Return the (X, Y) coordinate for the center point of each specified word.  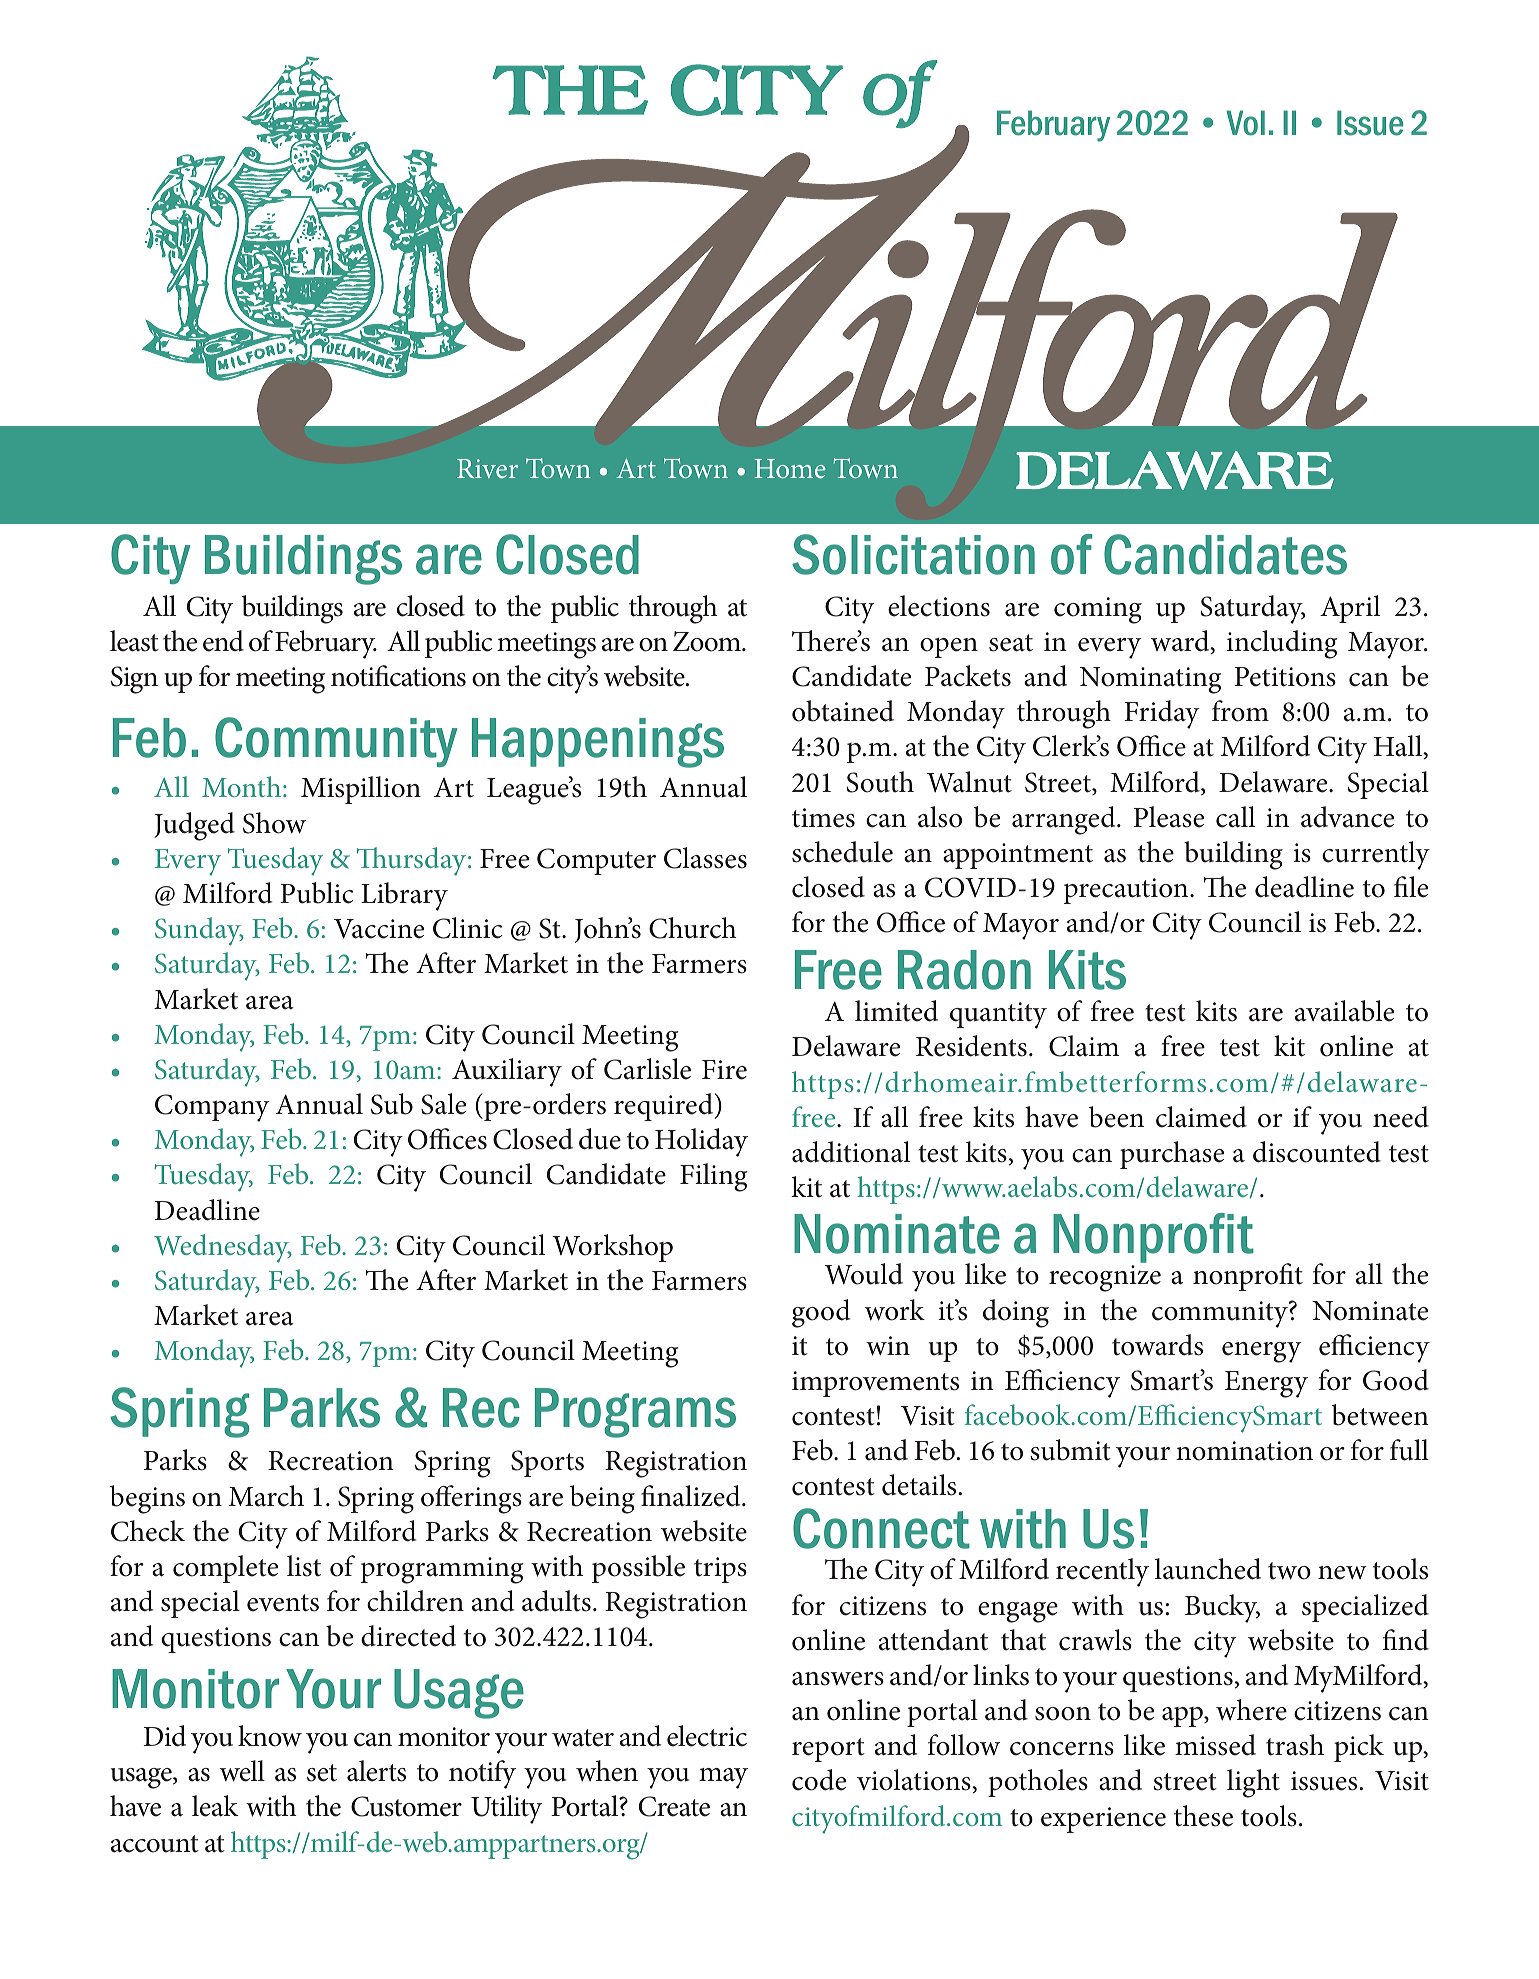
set (322, 1773)
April (1350, 609)
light (1253, 1783)
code (819, 1780)
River (487, 468)
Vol (1245, 123)
